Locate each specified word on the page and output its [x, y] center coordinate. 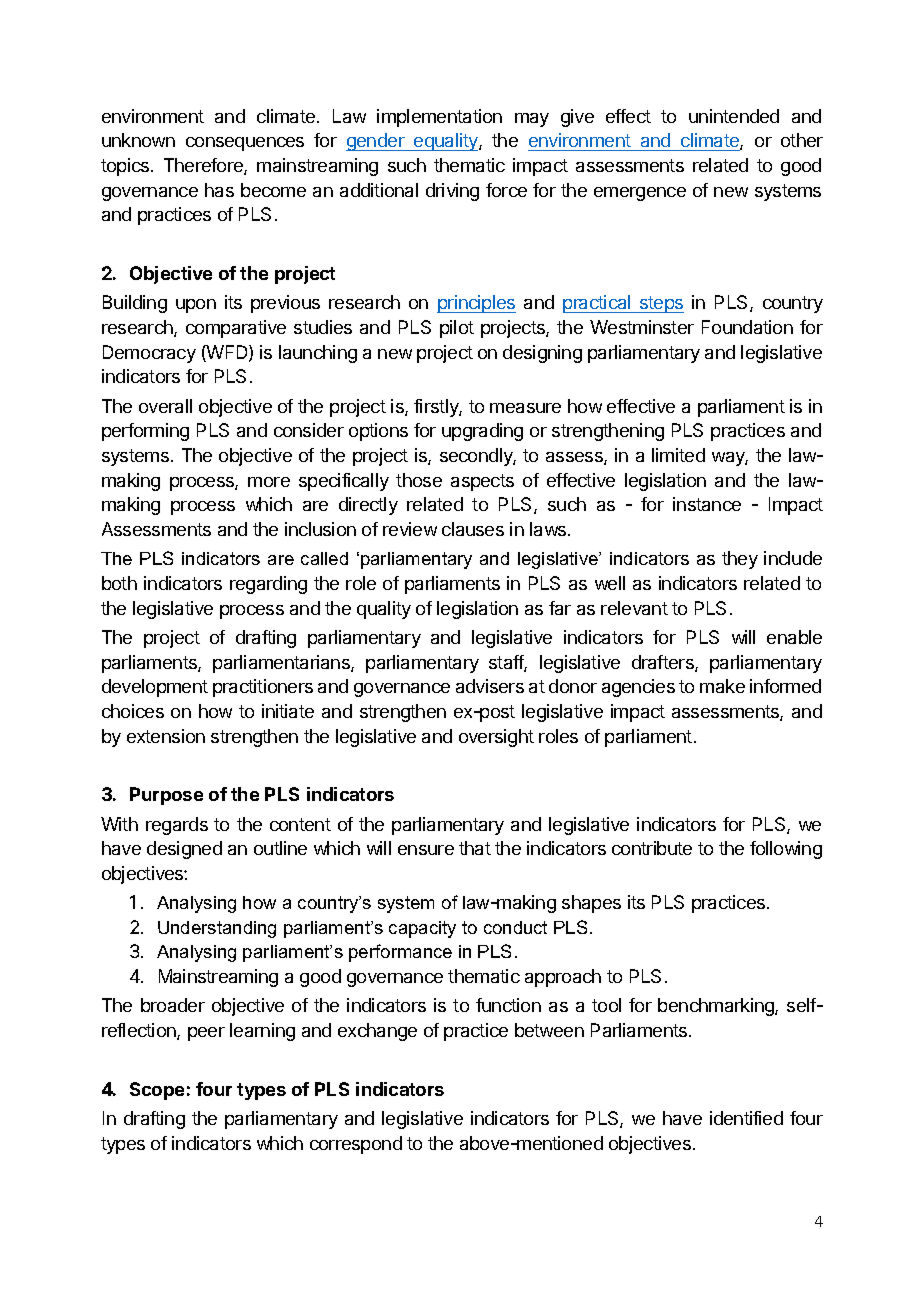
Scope [157, 1091]
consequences [245, 144]
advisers [490, 686]
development [155, 688]
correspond [356, 1145]
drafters [664, 663]
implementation [439, 118]
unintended [734, 116]
